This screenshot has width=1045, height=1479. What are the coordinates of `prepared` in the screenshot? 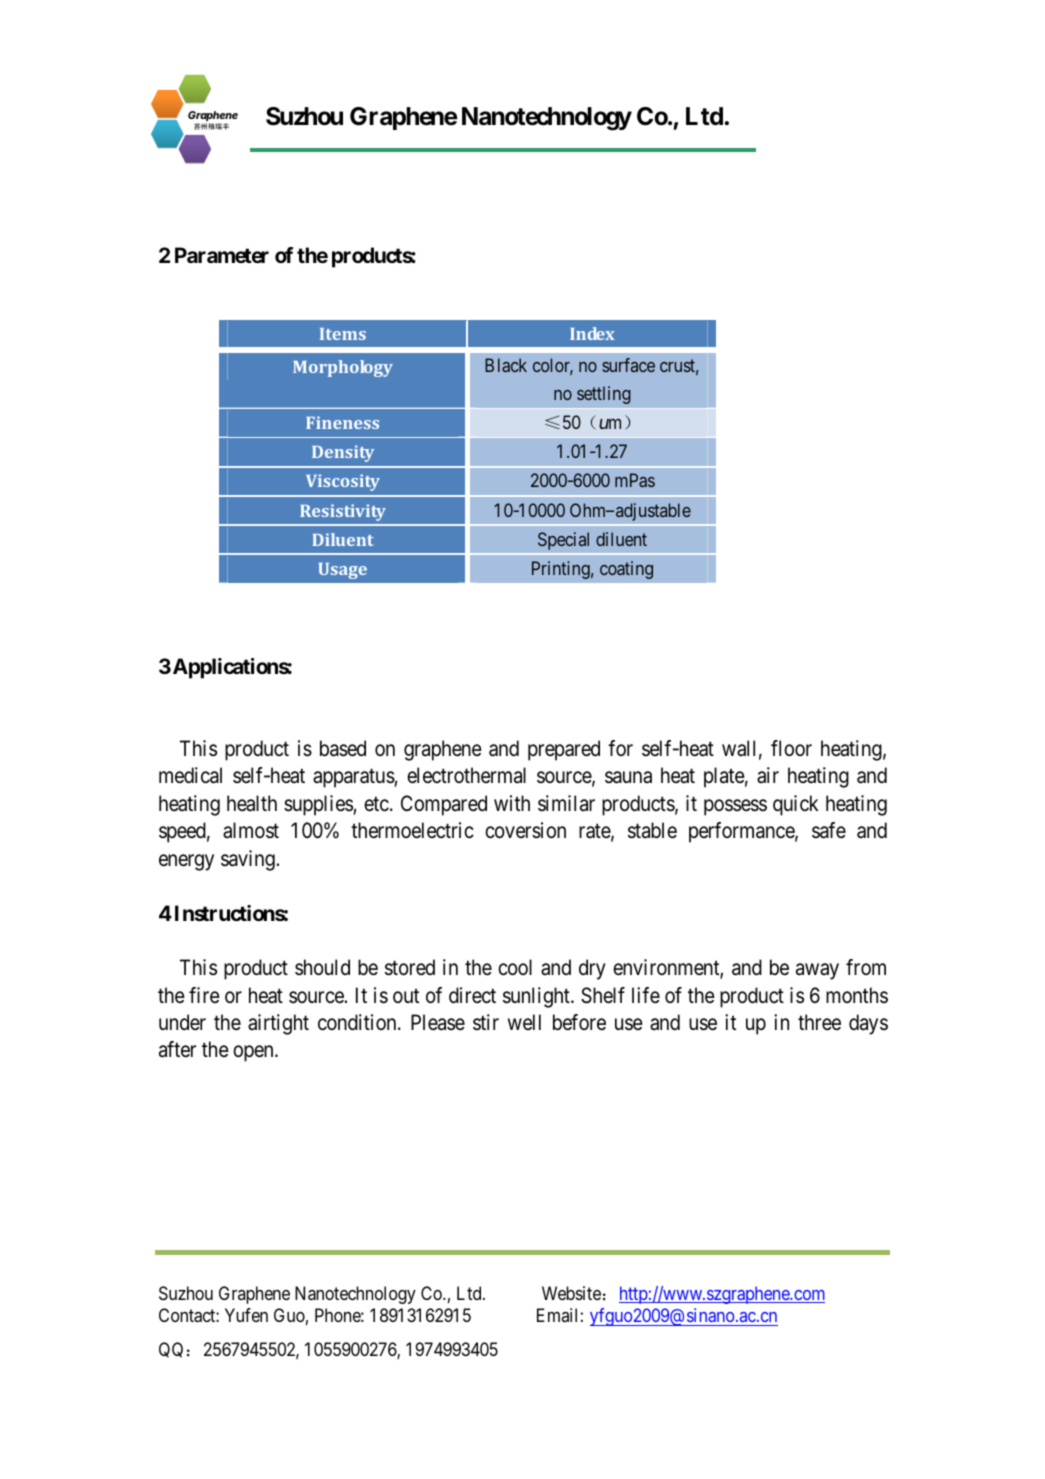 It's located at (564, 750).
